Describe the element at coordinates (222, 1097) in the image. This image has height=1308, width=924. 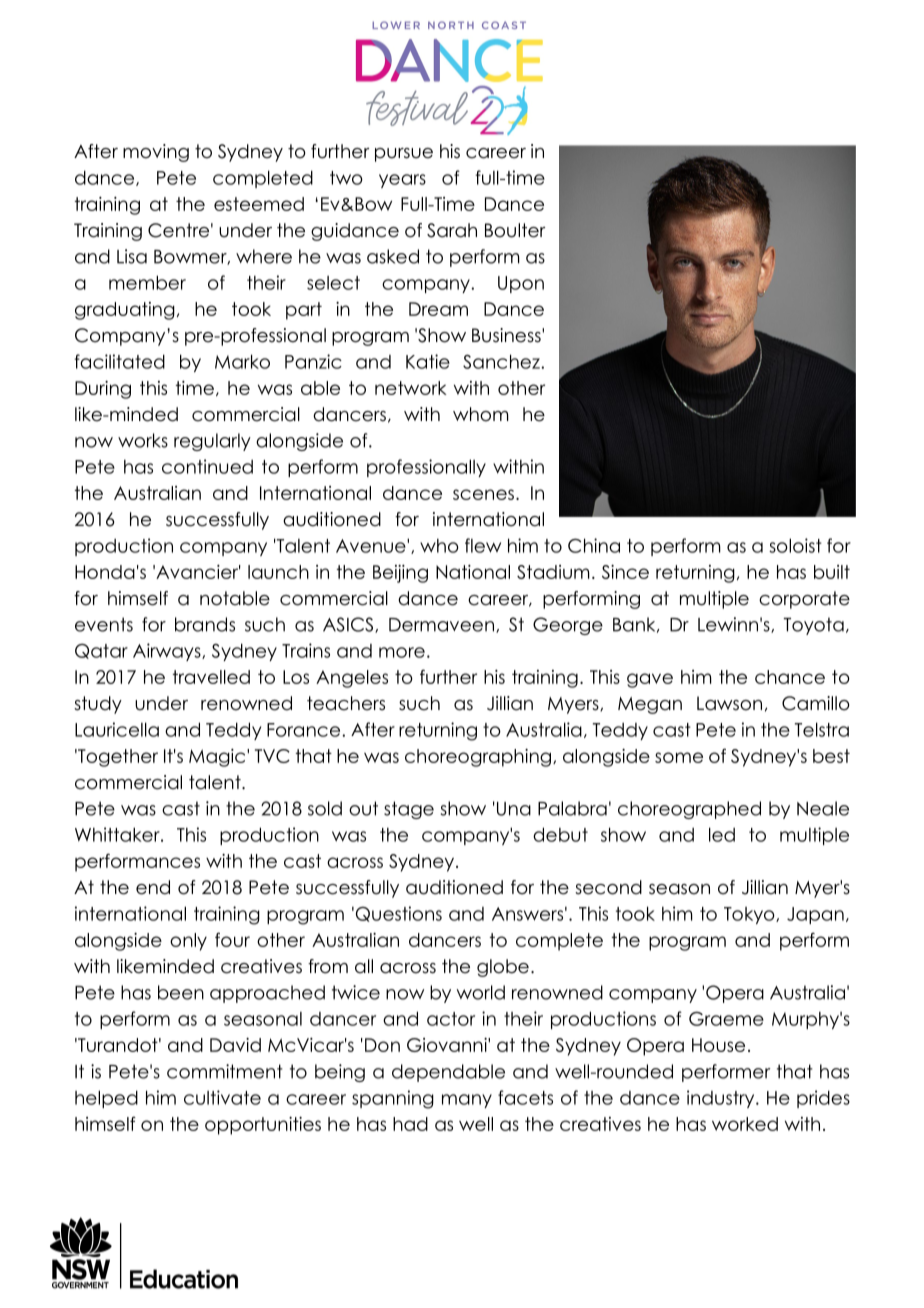
I see `cultivate` at that location.
